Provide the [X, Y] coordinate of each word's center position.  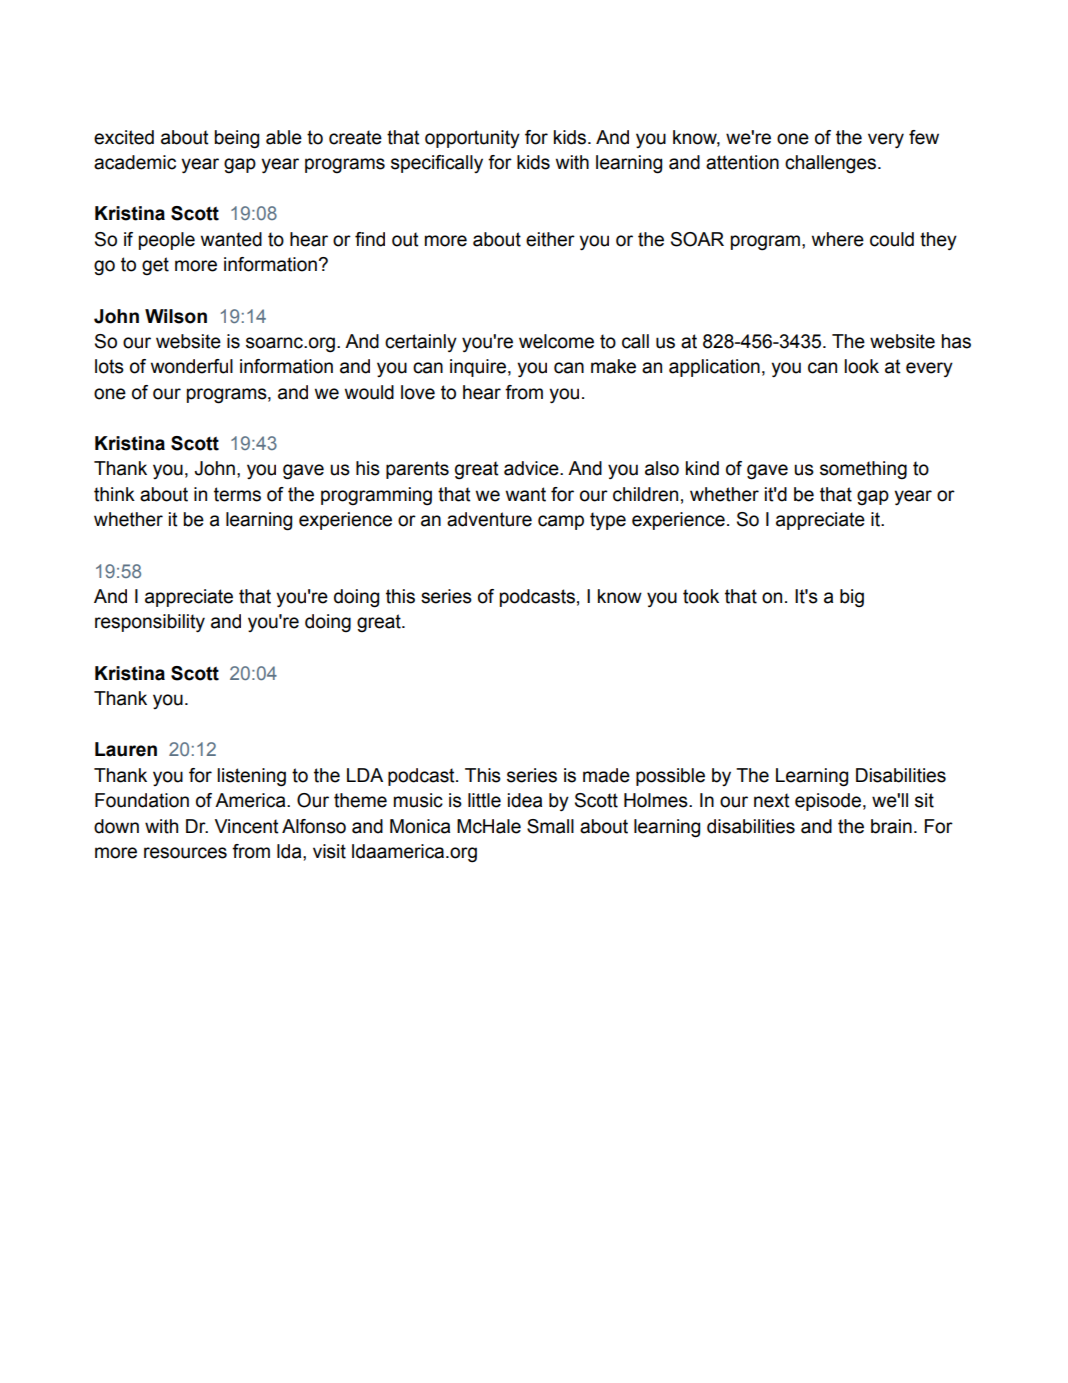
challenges [832, 164]
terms [237, 494]
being [236, 139]
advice [532, 468]
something [863, 470]
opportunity [472, 139]
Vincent [247, 826]
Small [550, 826]
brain [891, 826]
